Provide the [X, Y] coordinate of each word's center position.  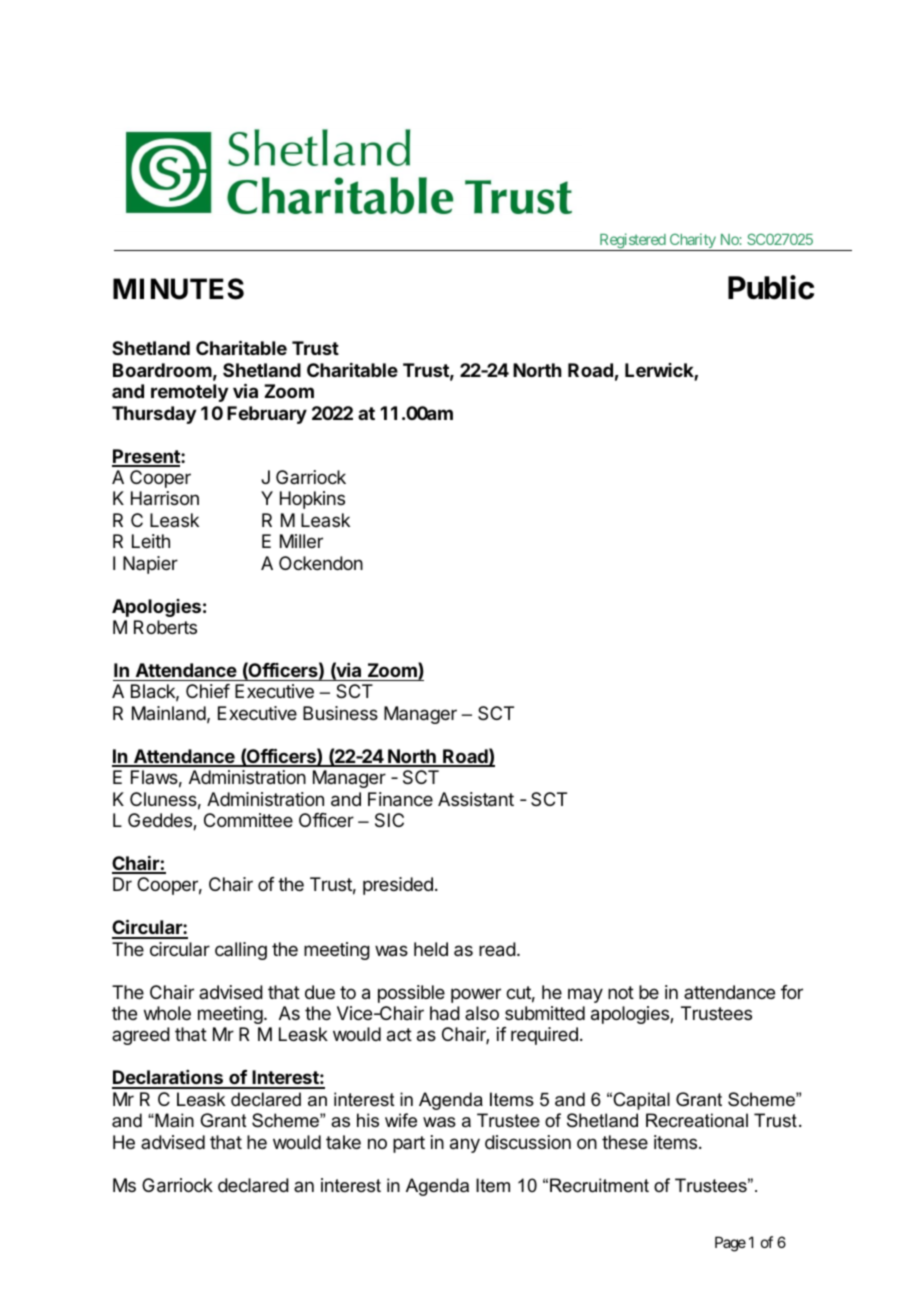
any [465, 1145]
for [792, 992]
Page [730, 1244]
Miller [301, 541]
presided [398, 886]
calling [241, 951]
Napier [150, 565]
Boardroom [162, 370]
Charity [692, 242]
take [343, 1142]
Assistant [476, 799]
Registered [632, 242]
